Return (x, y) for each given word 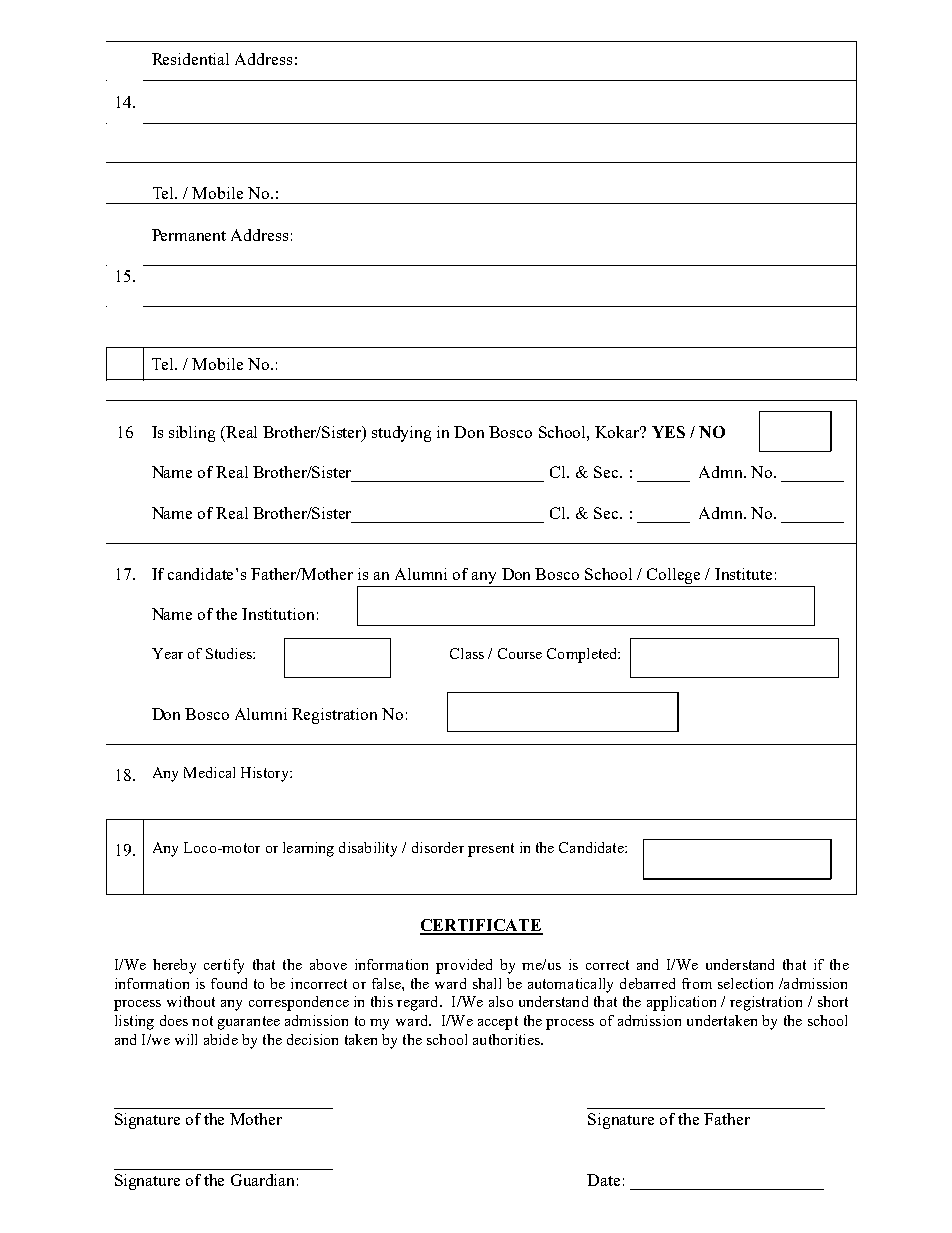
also (501, 1001)
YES (668, 432)
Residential (190, 59)
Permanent (189, 235)
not (202, 1021)
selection (745, 983)
